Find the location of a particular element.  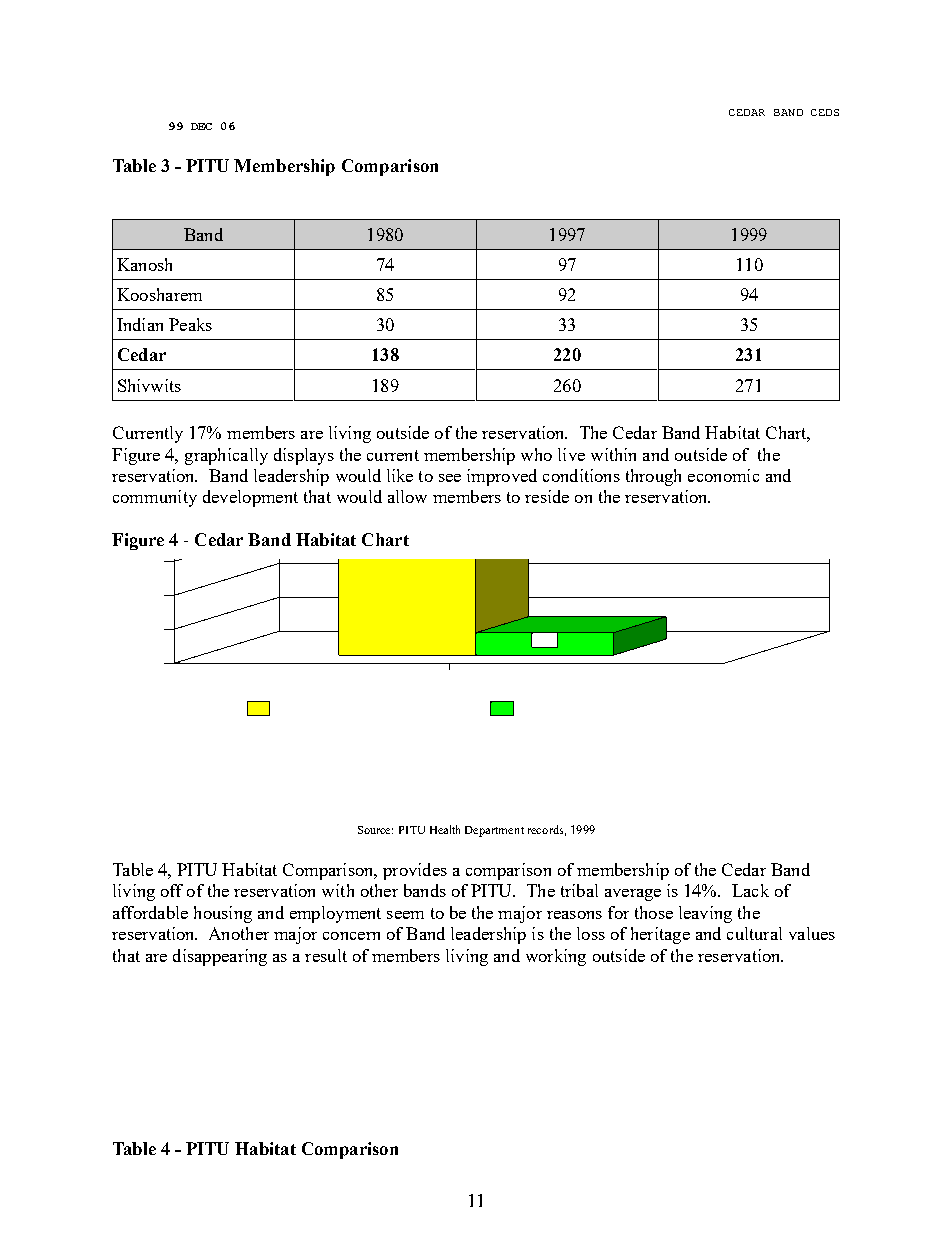

economic is located at coordinates (723, 475).
